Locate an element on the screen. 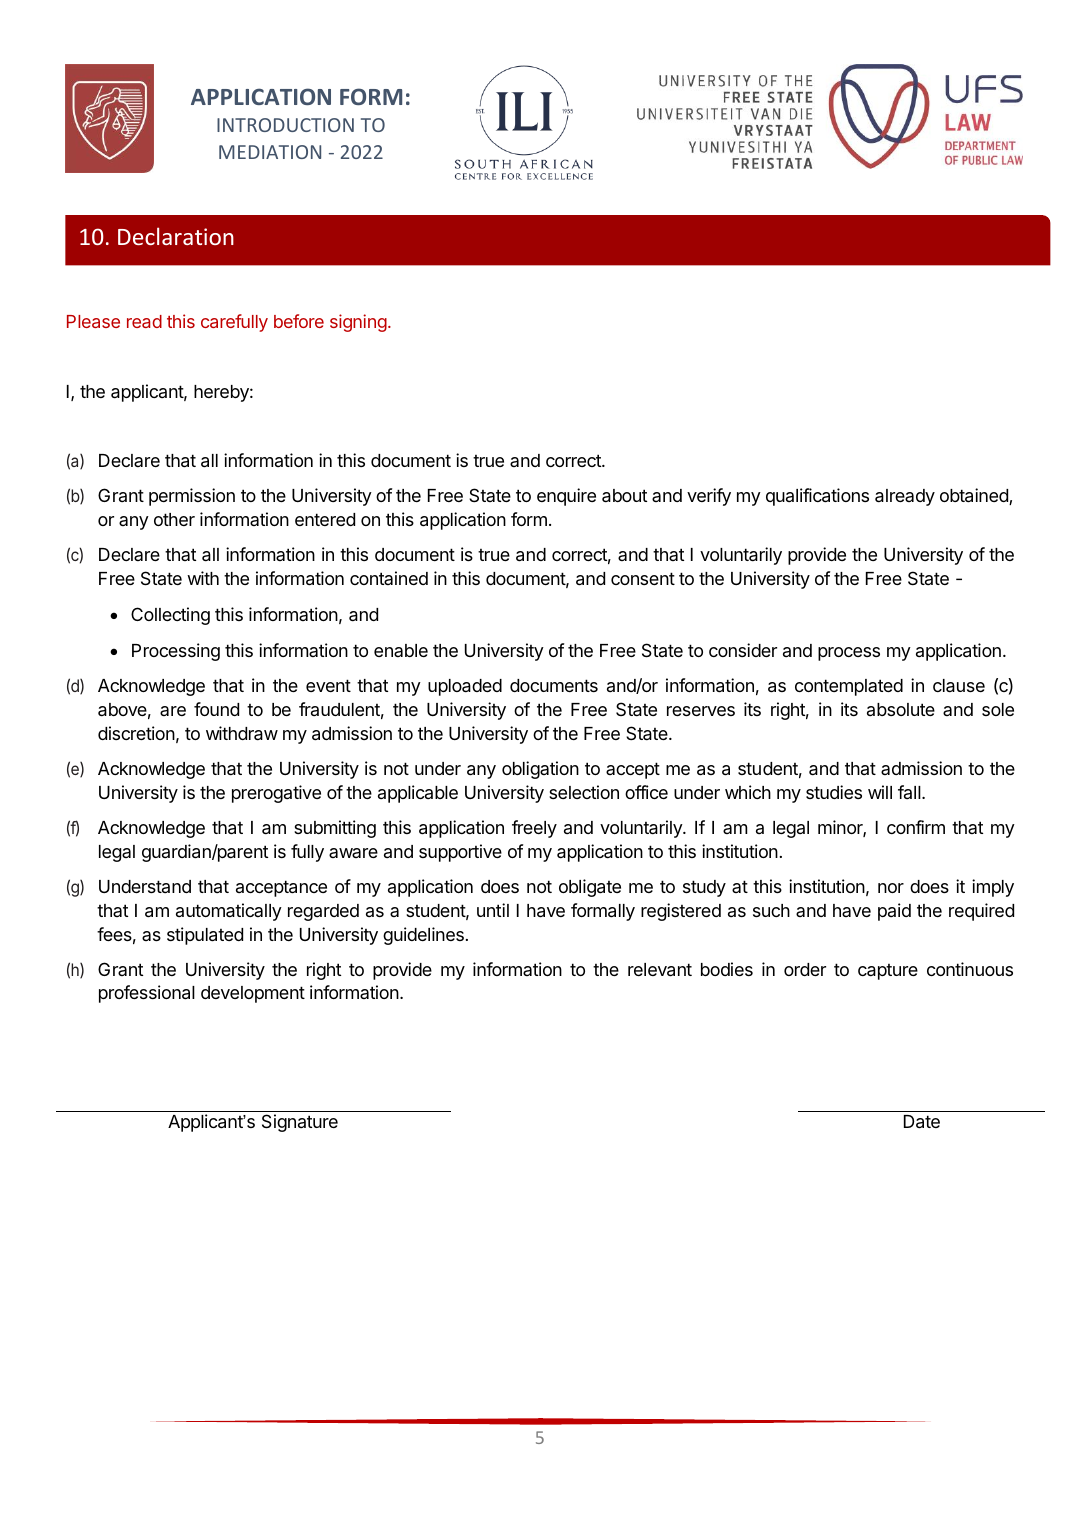  Collecting is located at coordinates (170, 616).
